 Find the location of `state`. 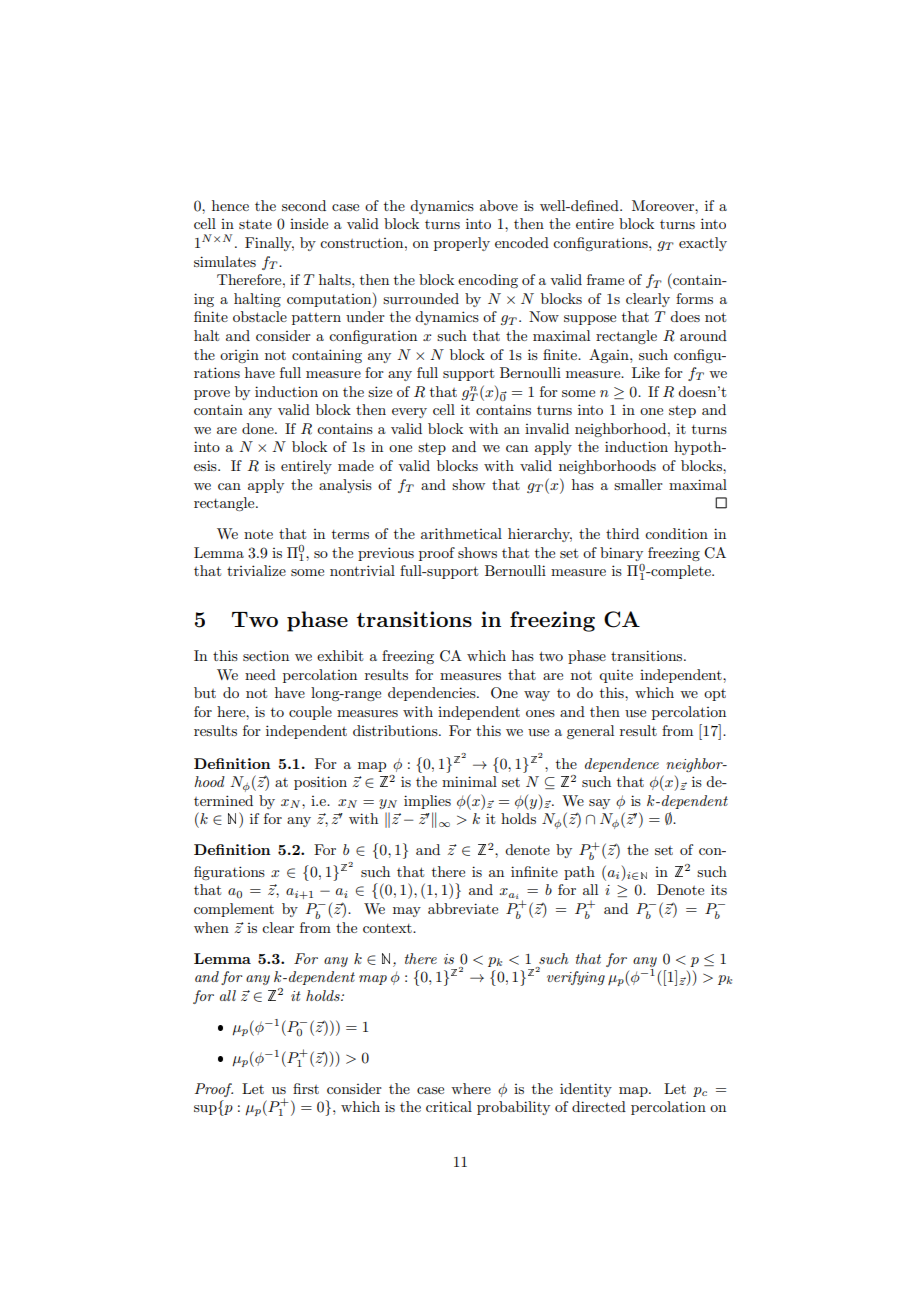

state is located at coordinates (255, 224).
